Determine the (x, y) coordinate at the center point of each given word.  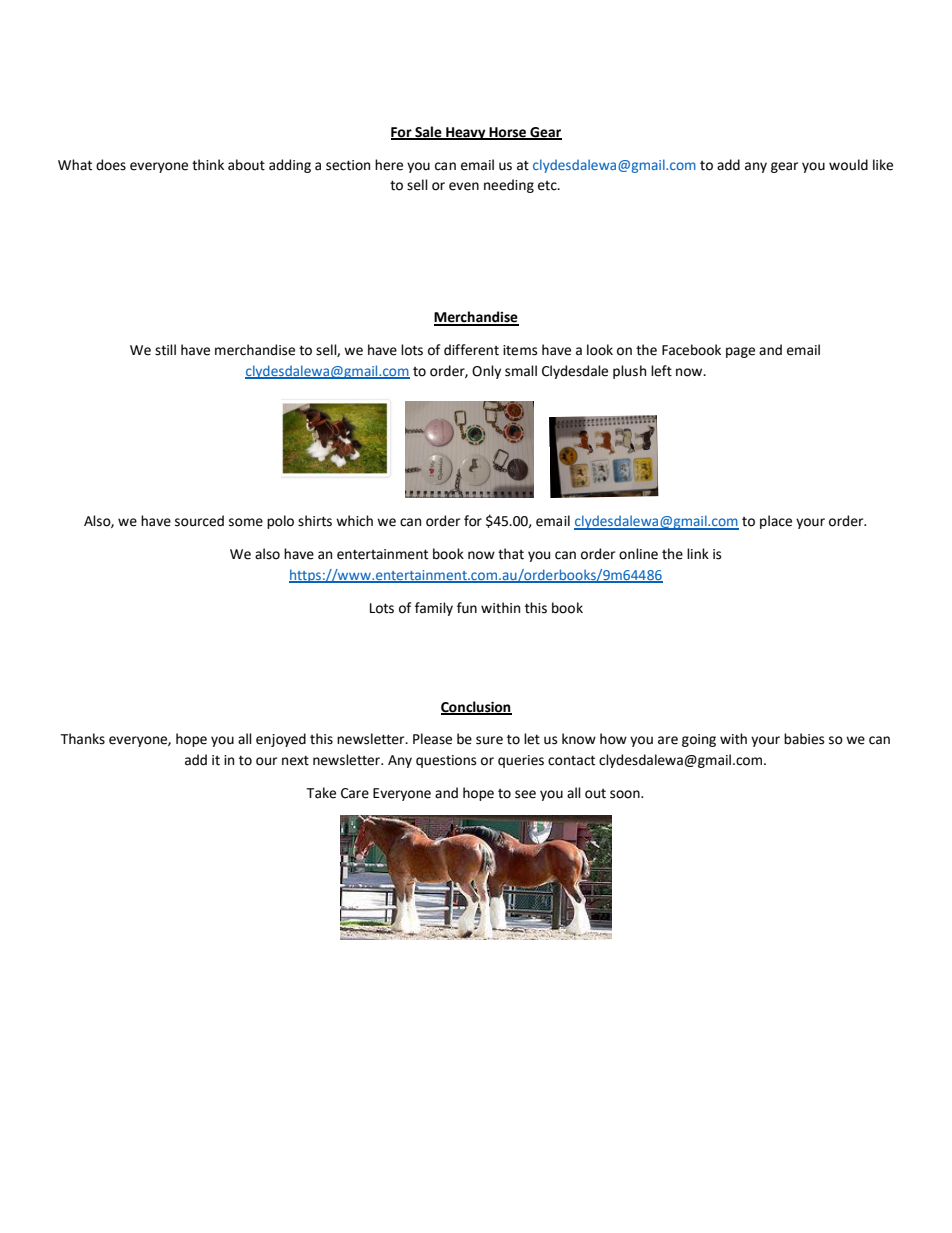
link (698, 553)
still (165, 350)
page (740, 352)
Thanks (82, 739)
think (208, 165)
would (848, 165)
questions (446, 761)
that (511, 554)
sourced (199, 521)
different (471, 350)
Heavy (466, 133)
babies (804, 739)
